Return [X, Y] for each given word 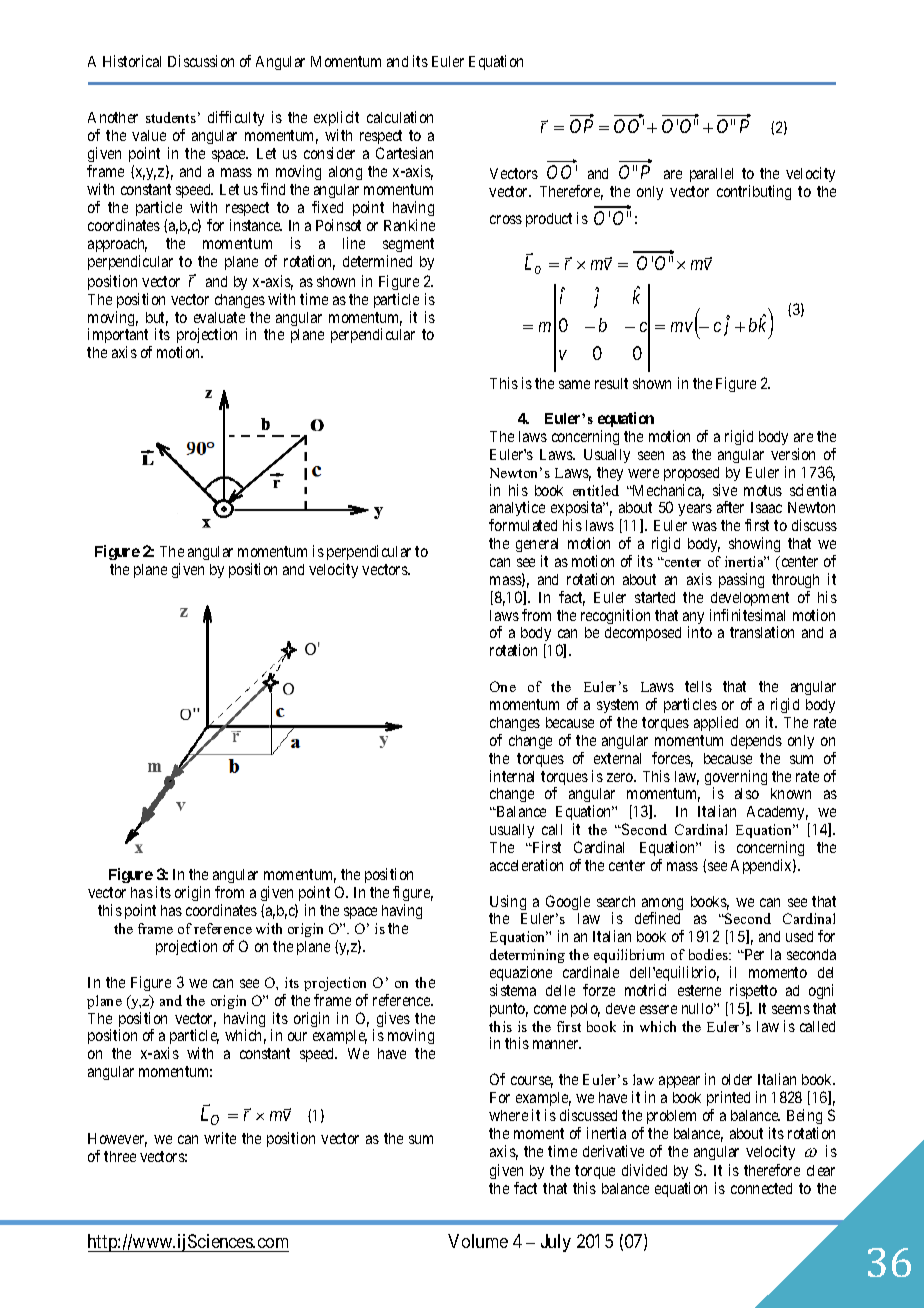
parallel [711, 175]
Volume [478, 1241]
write [220, 1138]
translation [762, 632]
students [171, 117]
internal [512, 776]
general [537, 547]
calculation [400, 117]
